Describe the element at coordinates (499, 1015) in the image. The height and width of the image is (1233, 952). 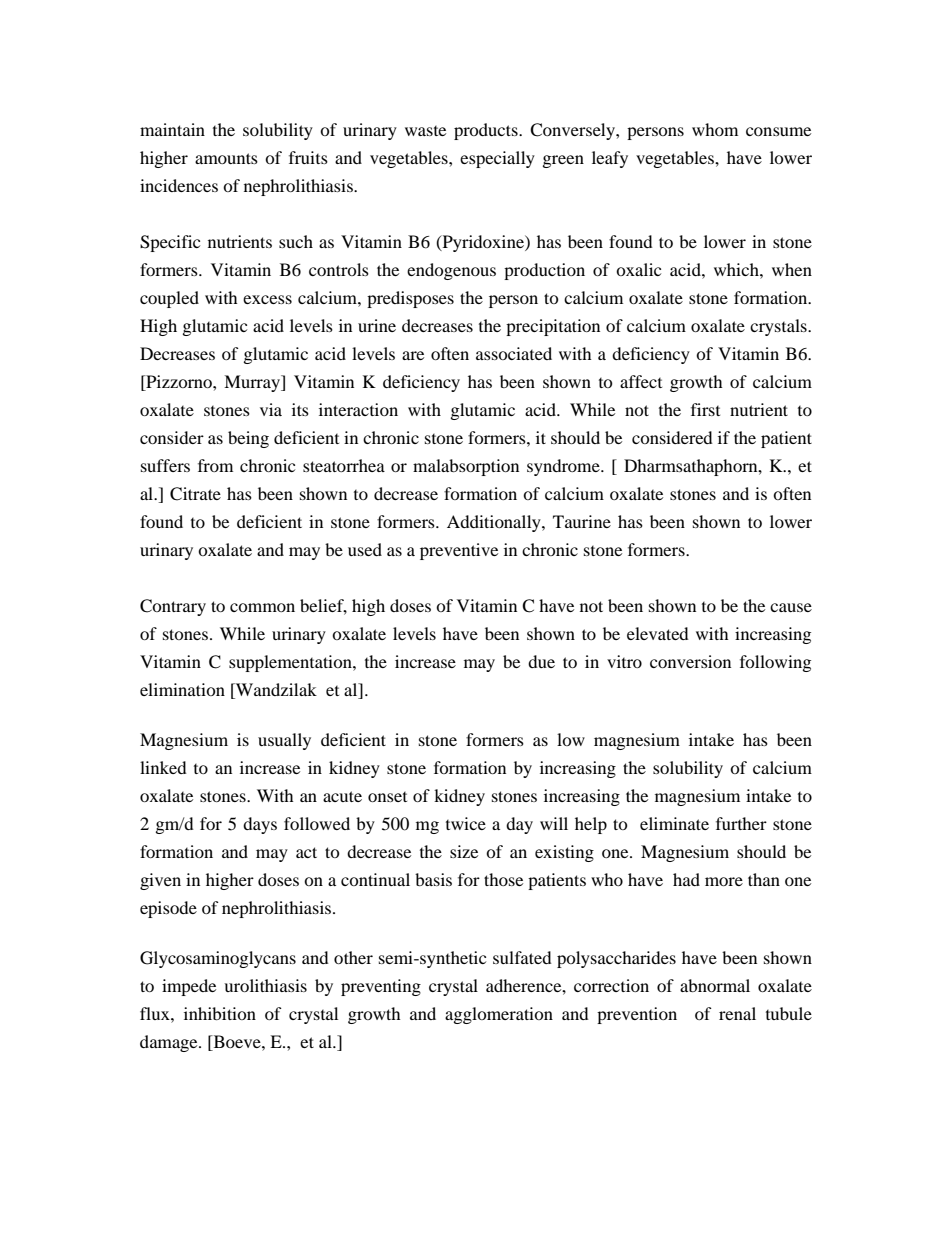
I see `agglomeration` at that location.
